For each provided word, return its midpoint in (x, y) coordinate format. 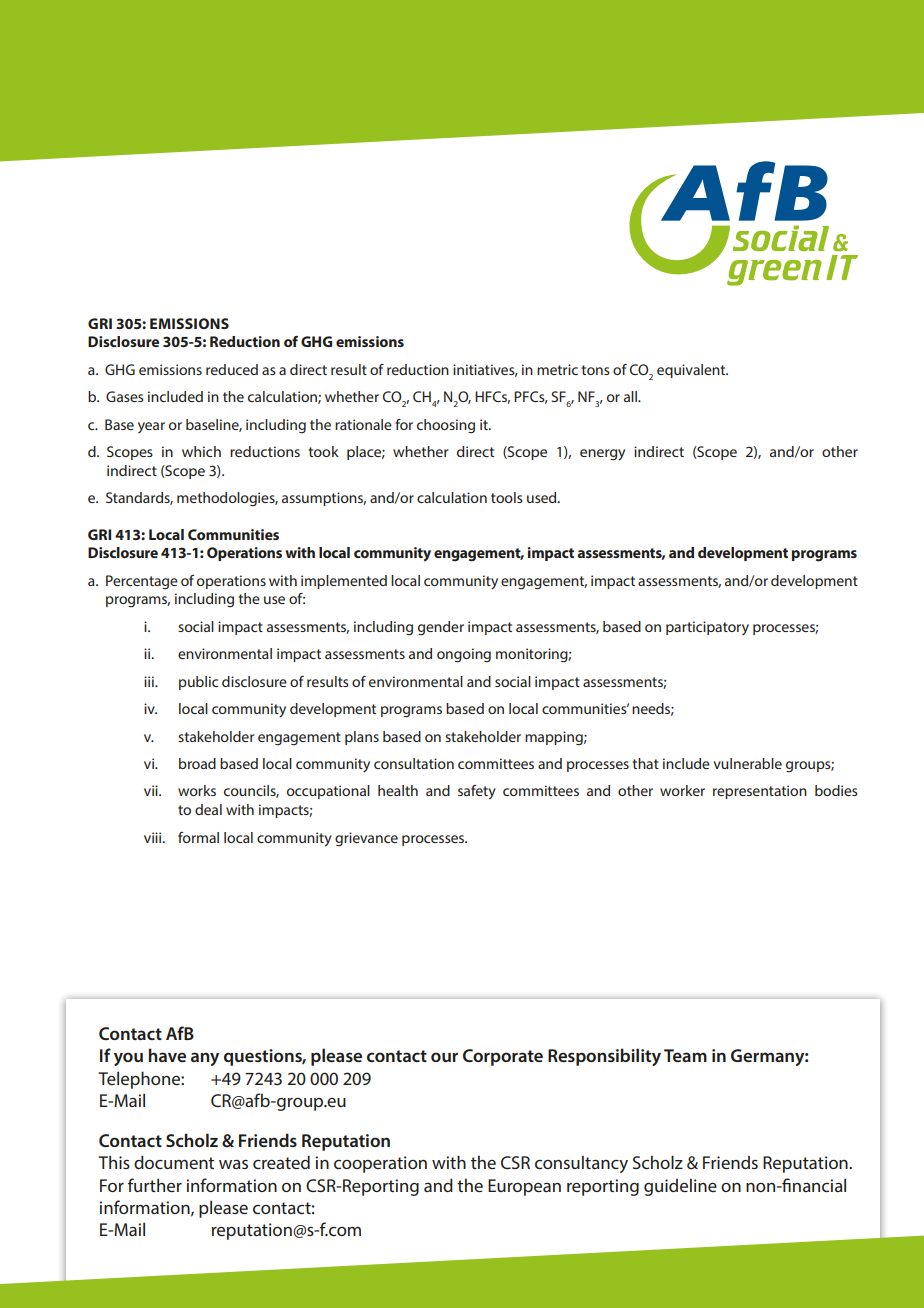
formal (198, 837)
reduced (232, 369)
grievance (366, 839)
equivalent (692, 371)
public (198, 683)
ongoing (464, 655)
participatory (707, 628)
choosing (446, 426)
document (174, 1162)
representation (760, 792)
